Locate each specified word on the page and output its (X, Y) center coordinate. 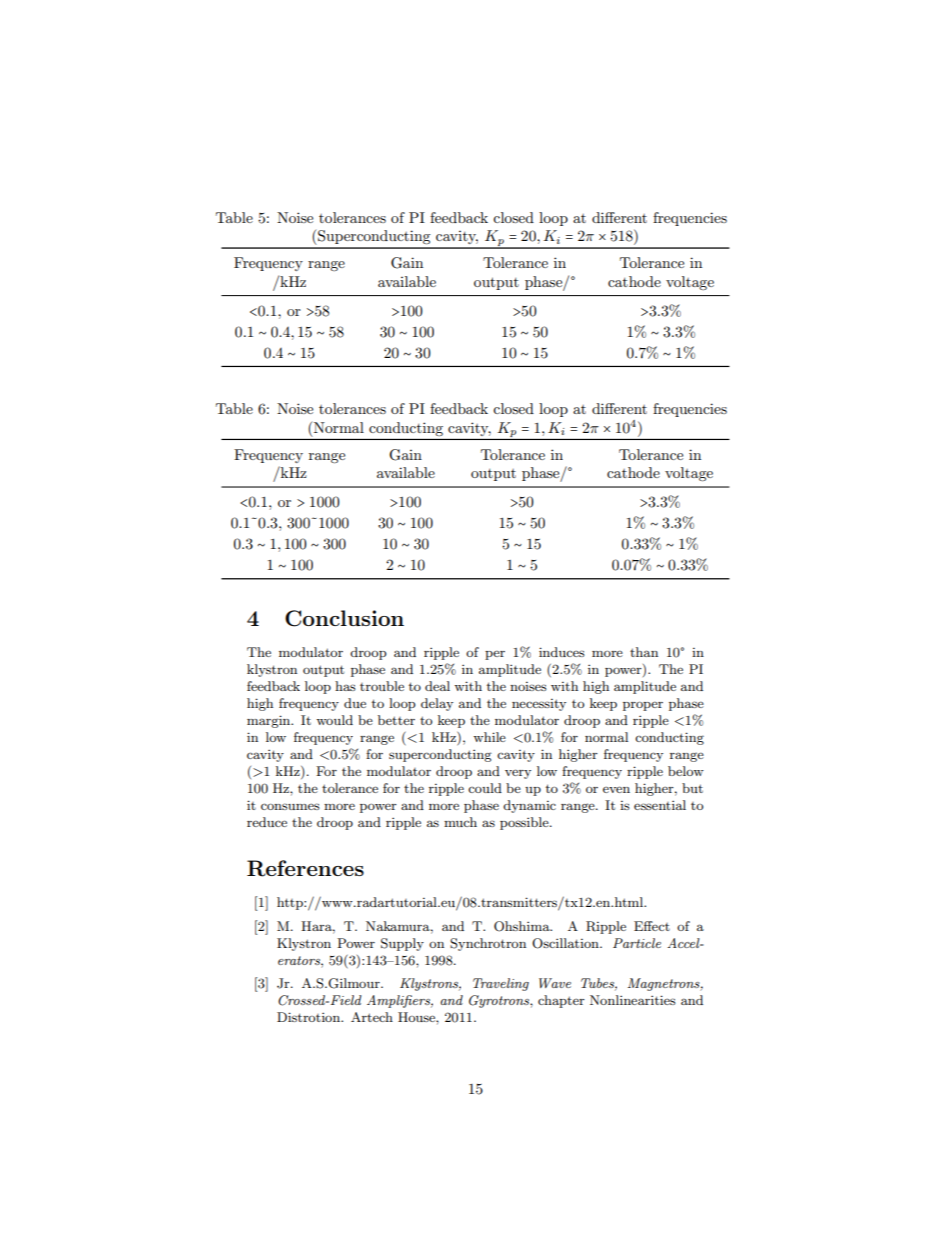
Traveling (501, 984)
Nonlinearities (633, 1000)
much (460, 822)
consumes (290, 806)
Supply (402, 944)
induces (562, 652)
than (644, 652)
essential (660, 805)
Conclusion (344, 618)
